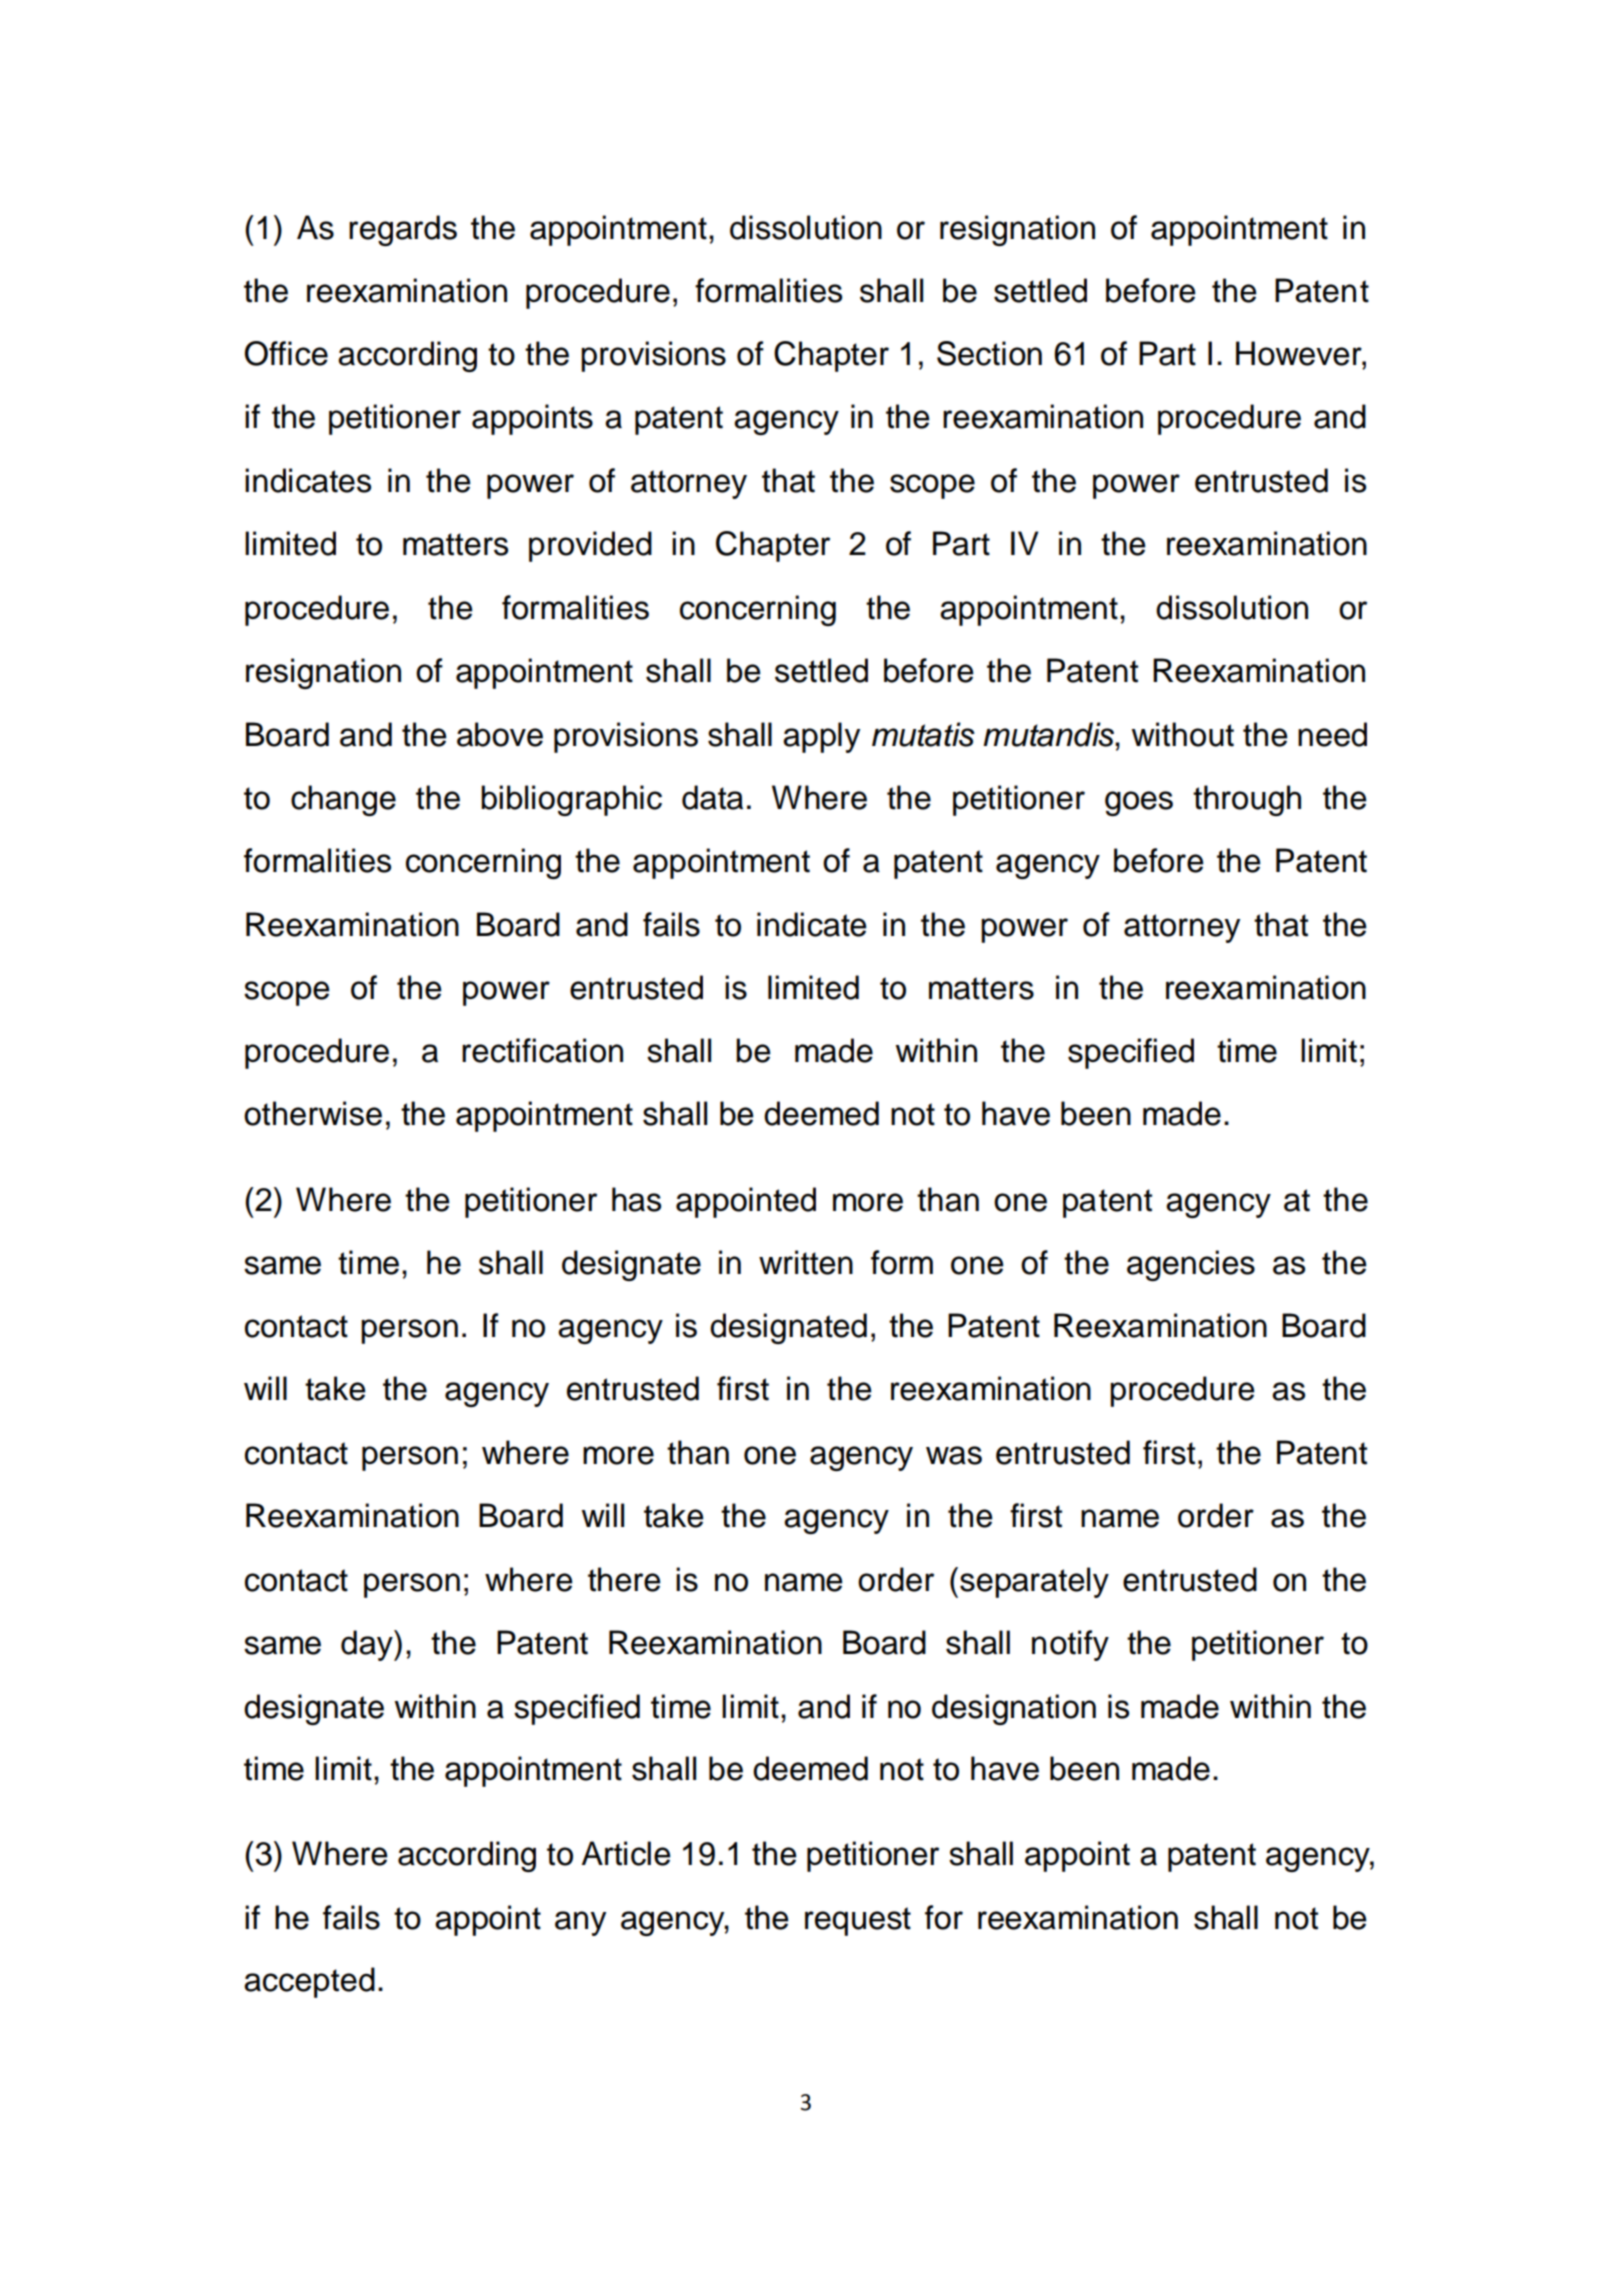 Image resolution: width=1612 pixels, height=2280 pixels. I want to click on agencies, so click(1191, 1265).
